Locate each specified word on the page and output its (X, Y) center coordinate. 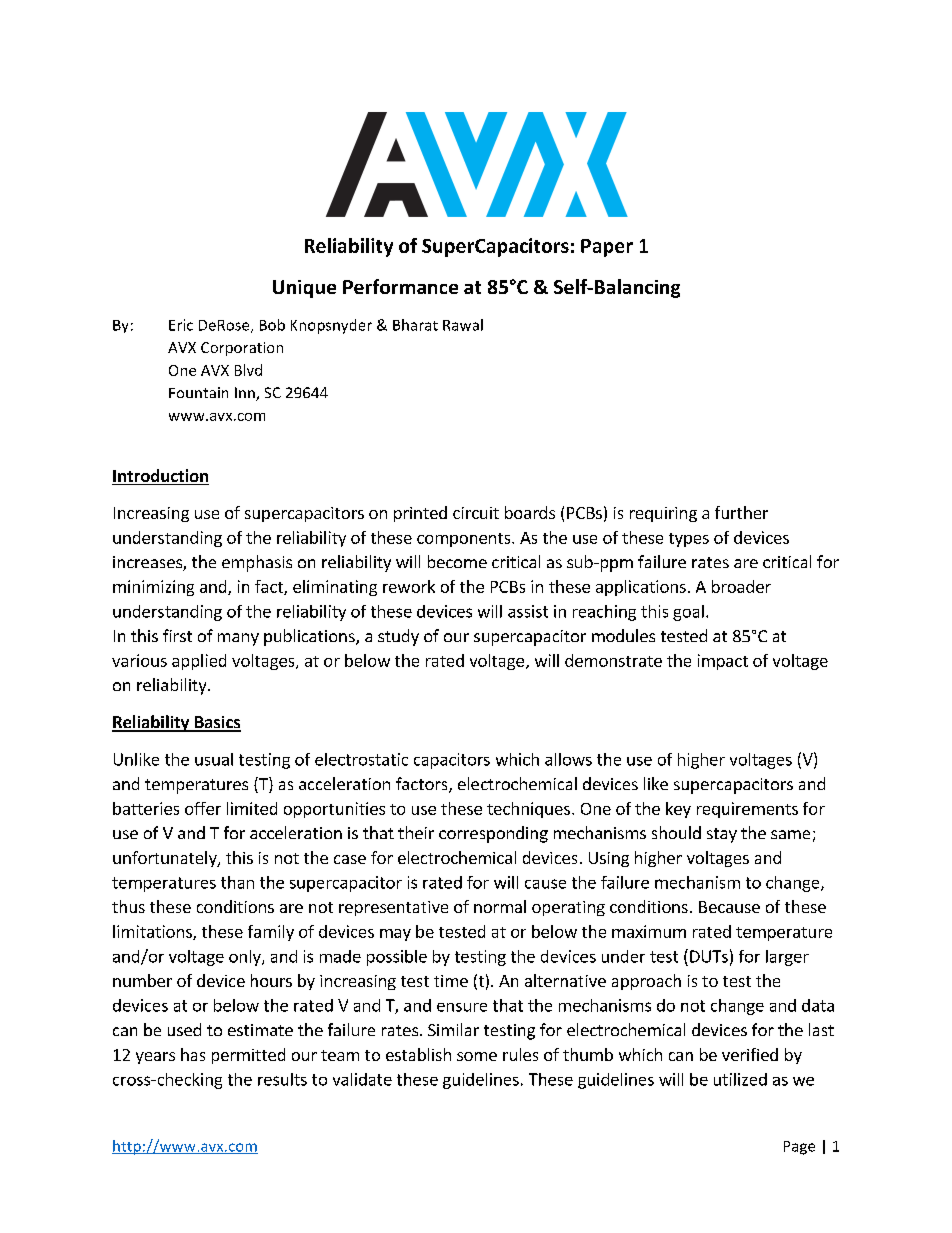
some (477, 1056)
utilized (740, 1079)
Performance (400, 286)
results (282, 1079)
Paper (607, 248)
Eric (181, 325)
